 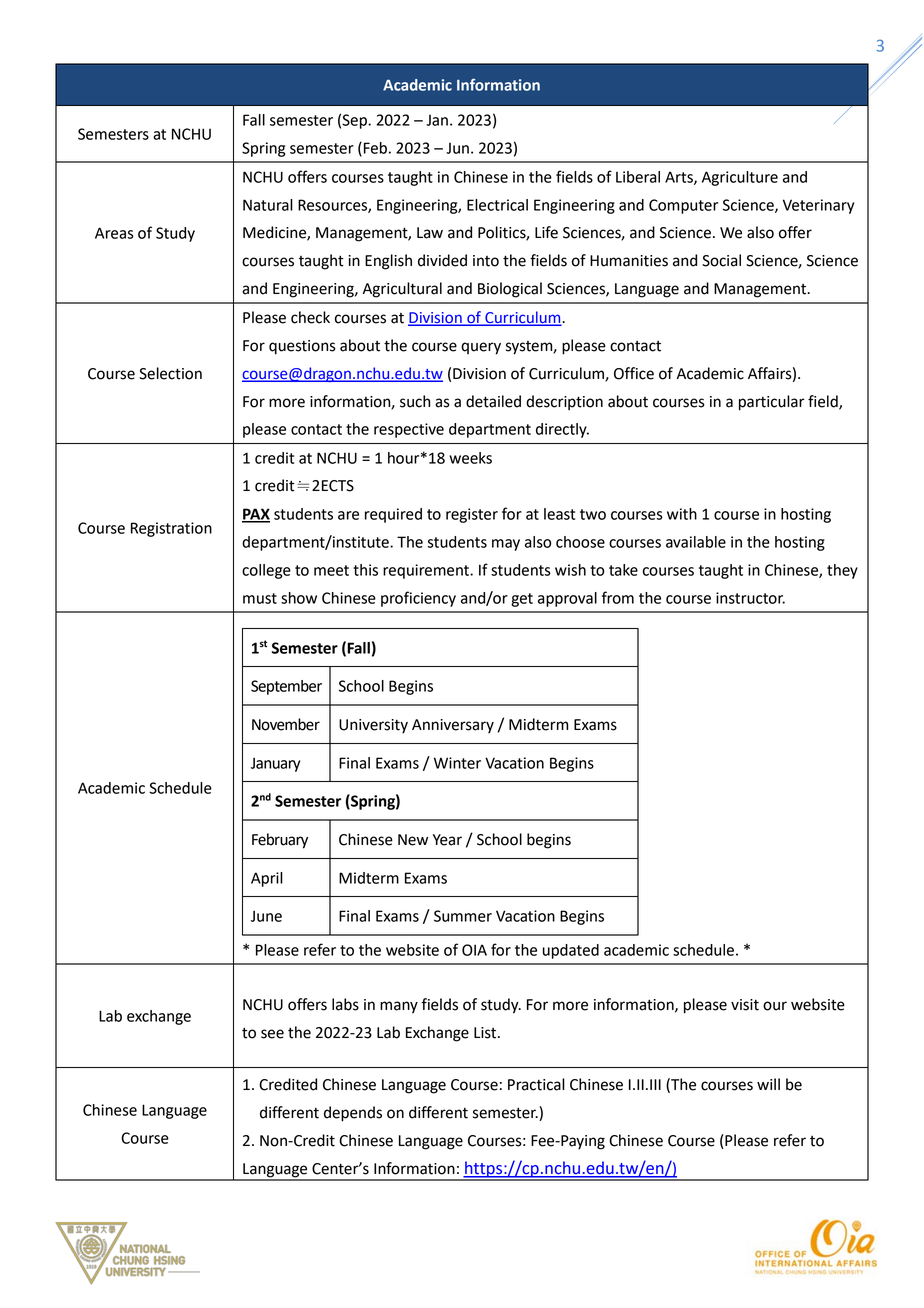 I want to click on Electrical, so click(x=497, y=205).
